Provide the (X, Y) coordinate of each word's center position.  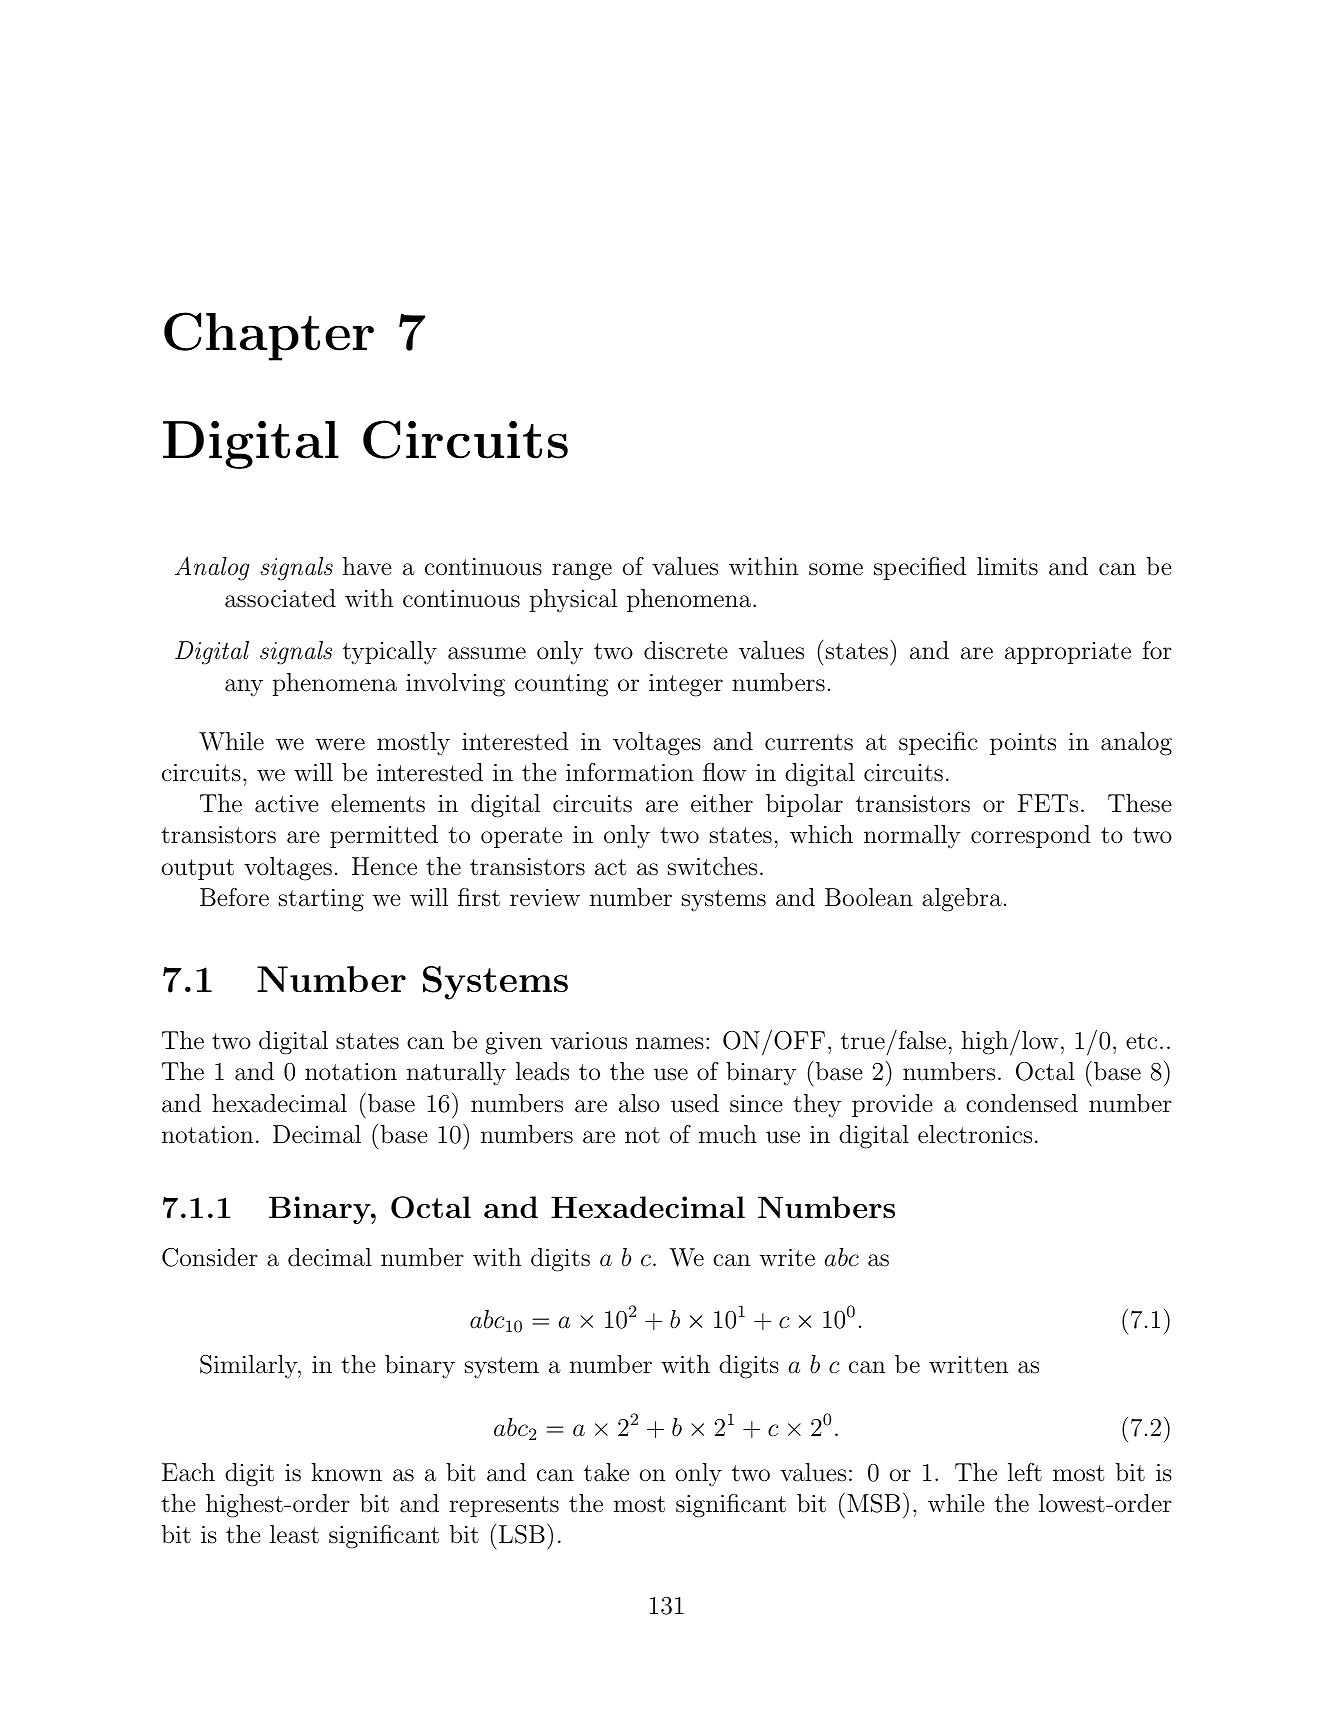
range (582, 572)
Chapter (269, 336)
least (294, 1534)
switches (712, 866)
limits (1007, 566)
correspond (1031, 836)
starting (321, 900)
